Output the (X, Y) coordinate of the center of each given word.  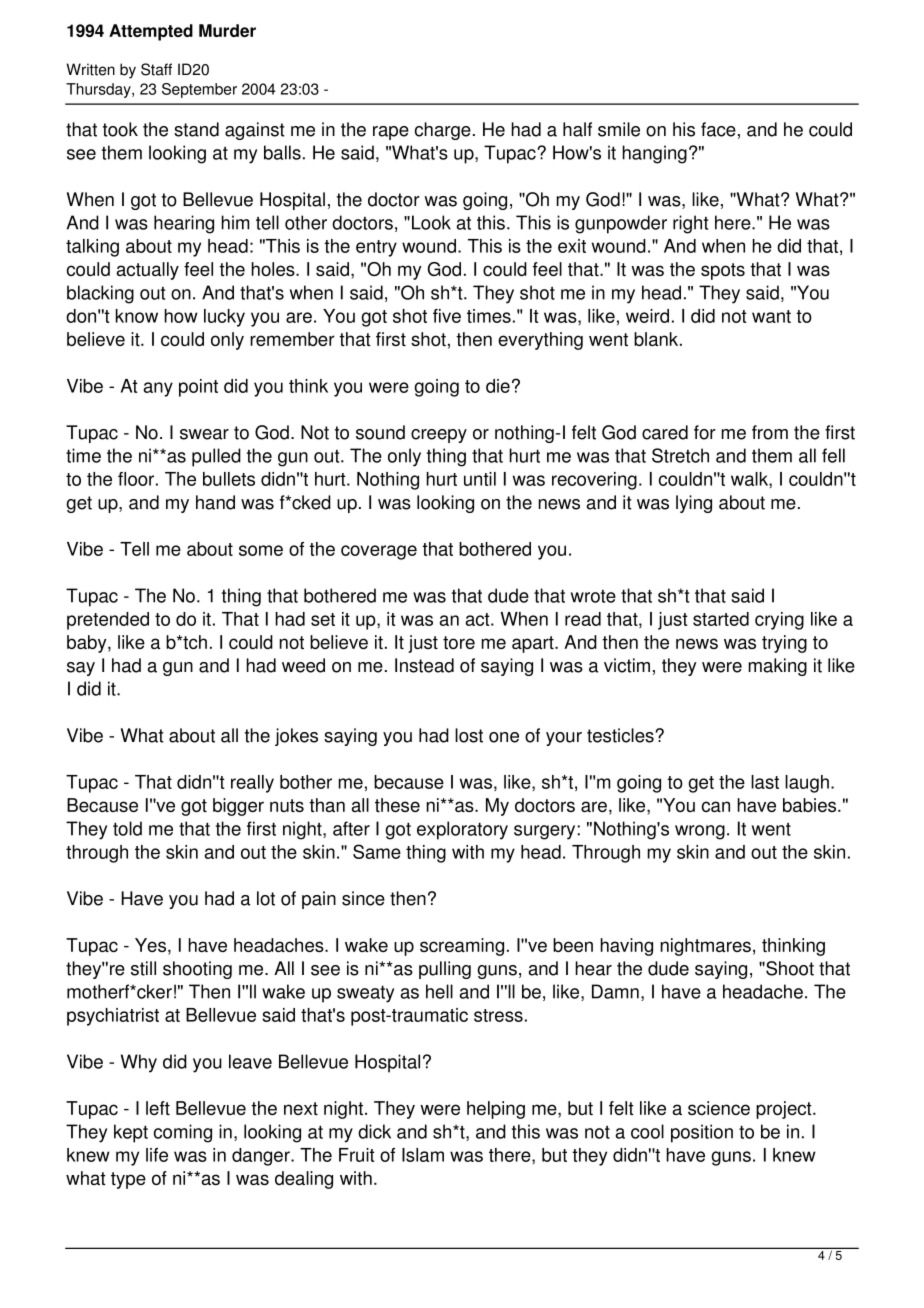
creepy (439, 436)
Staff (156, 69)
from (770, 432)
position (702, 1133)
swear (204, 434)
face (718, 129)
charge (443, 131)
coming (183, 1133)
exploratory (462, 830)
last (765, 782)
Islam (423, 1155)
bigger (238, 807)
